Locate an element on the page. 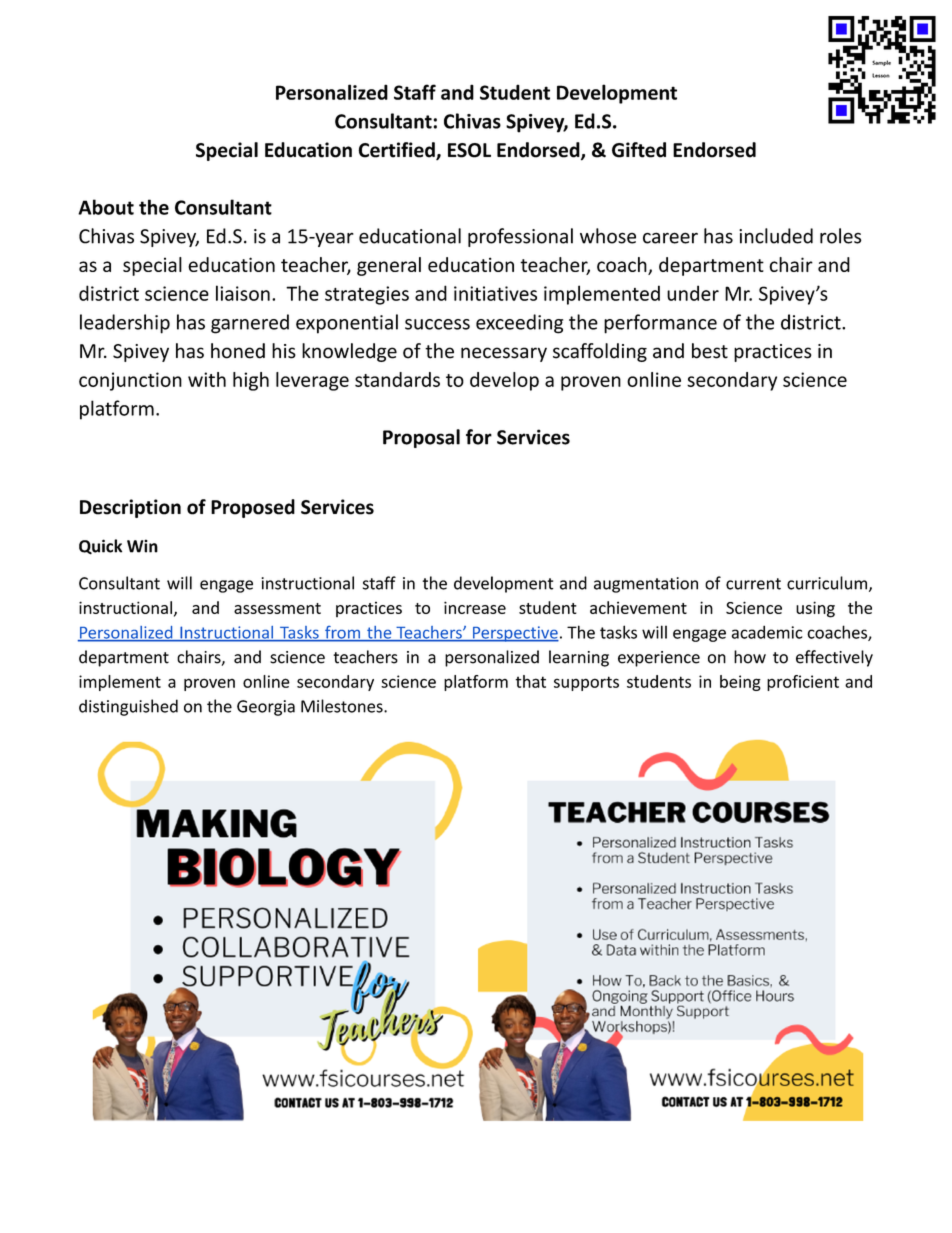 The width and height of the image is (952, 1233). Gifted is located at coordinates (639, 150).
